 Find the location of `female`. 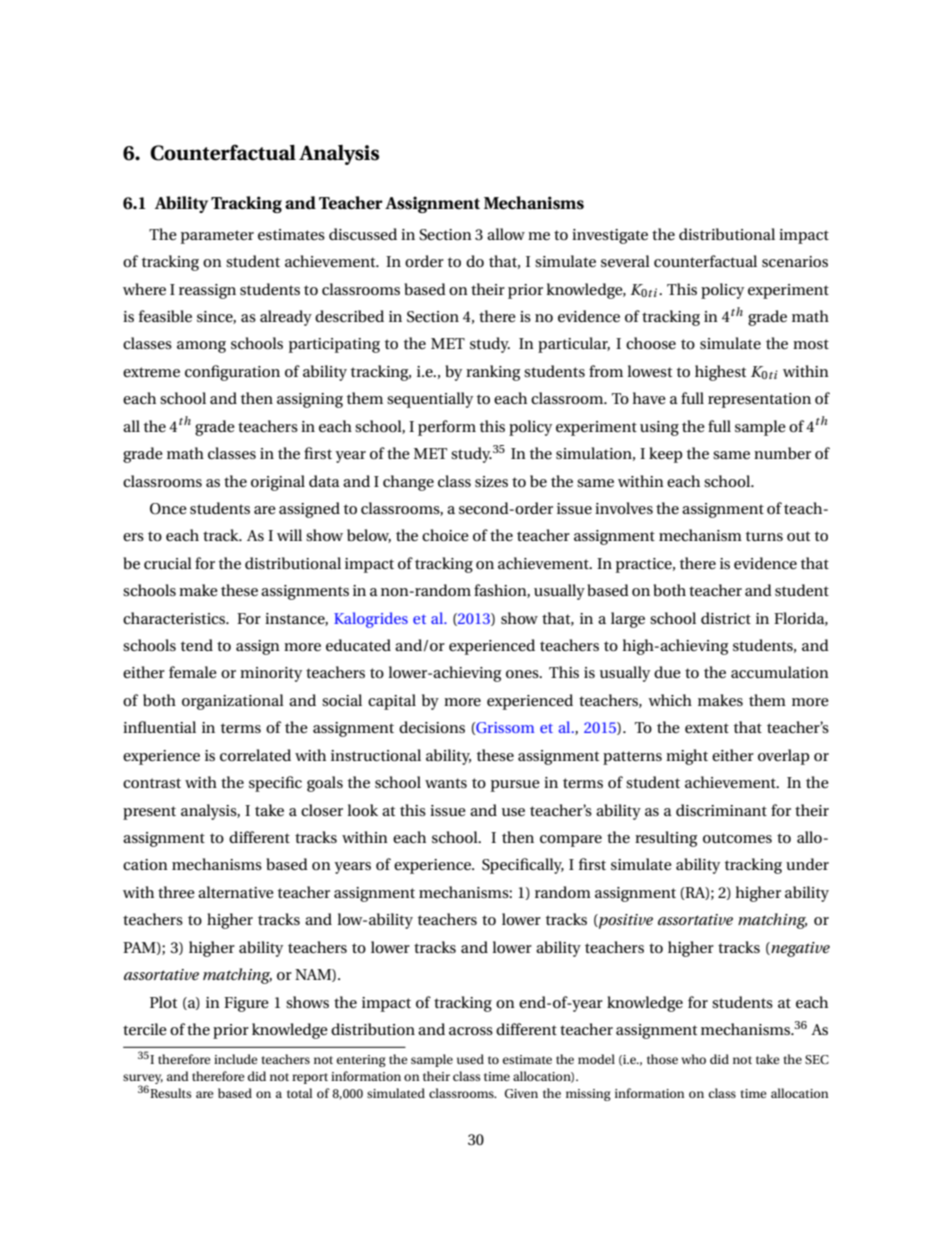

female is located at coordinates (193, 672).
